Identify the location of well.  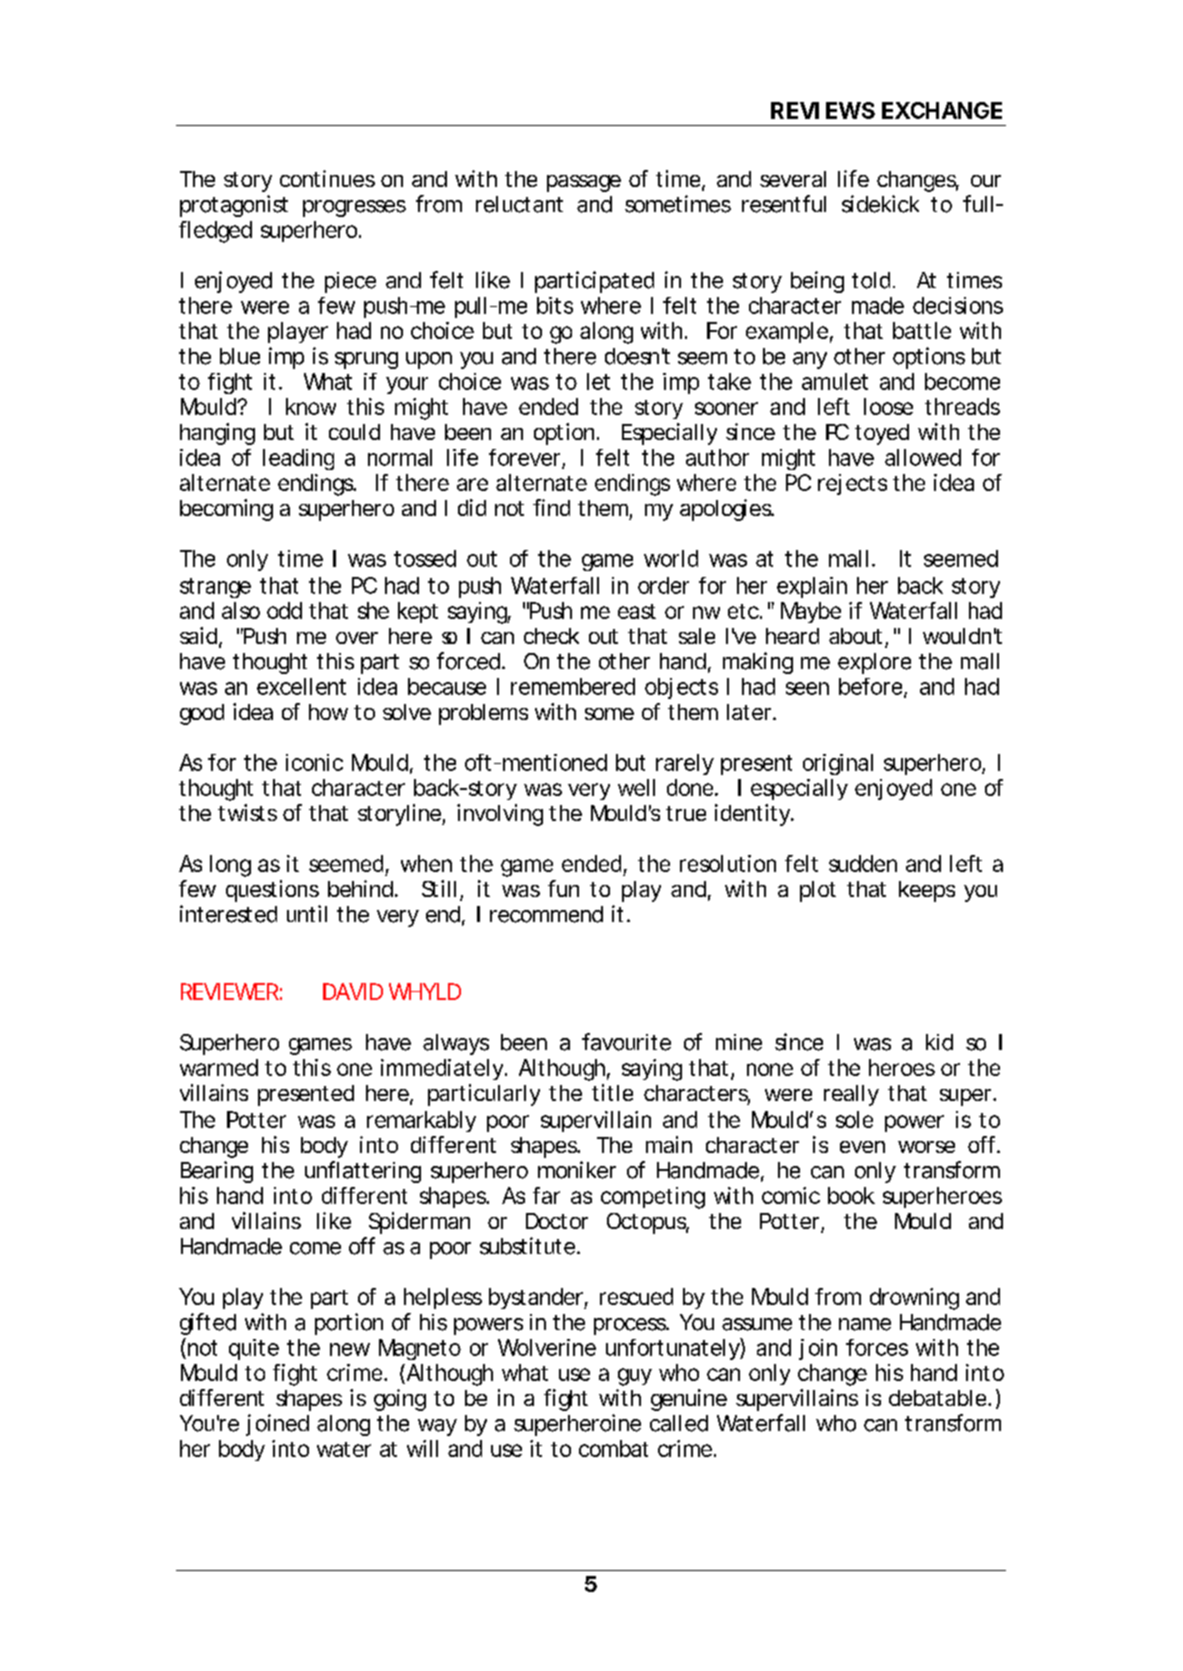
(636, 787).
